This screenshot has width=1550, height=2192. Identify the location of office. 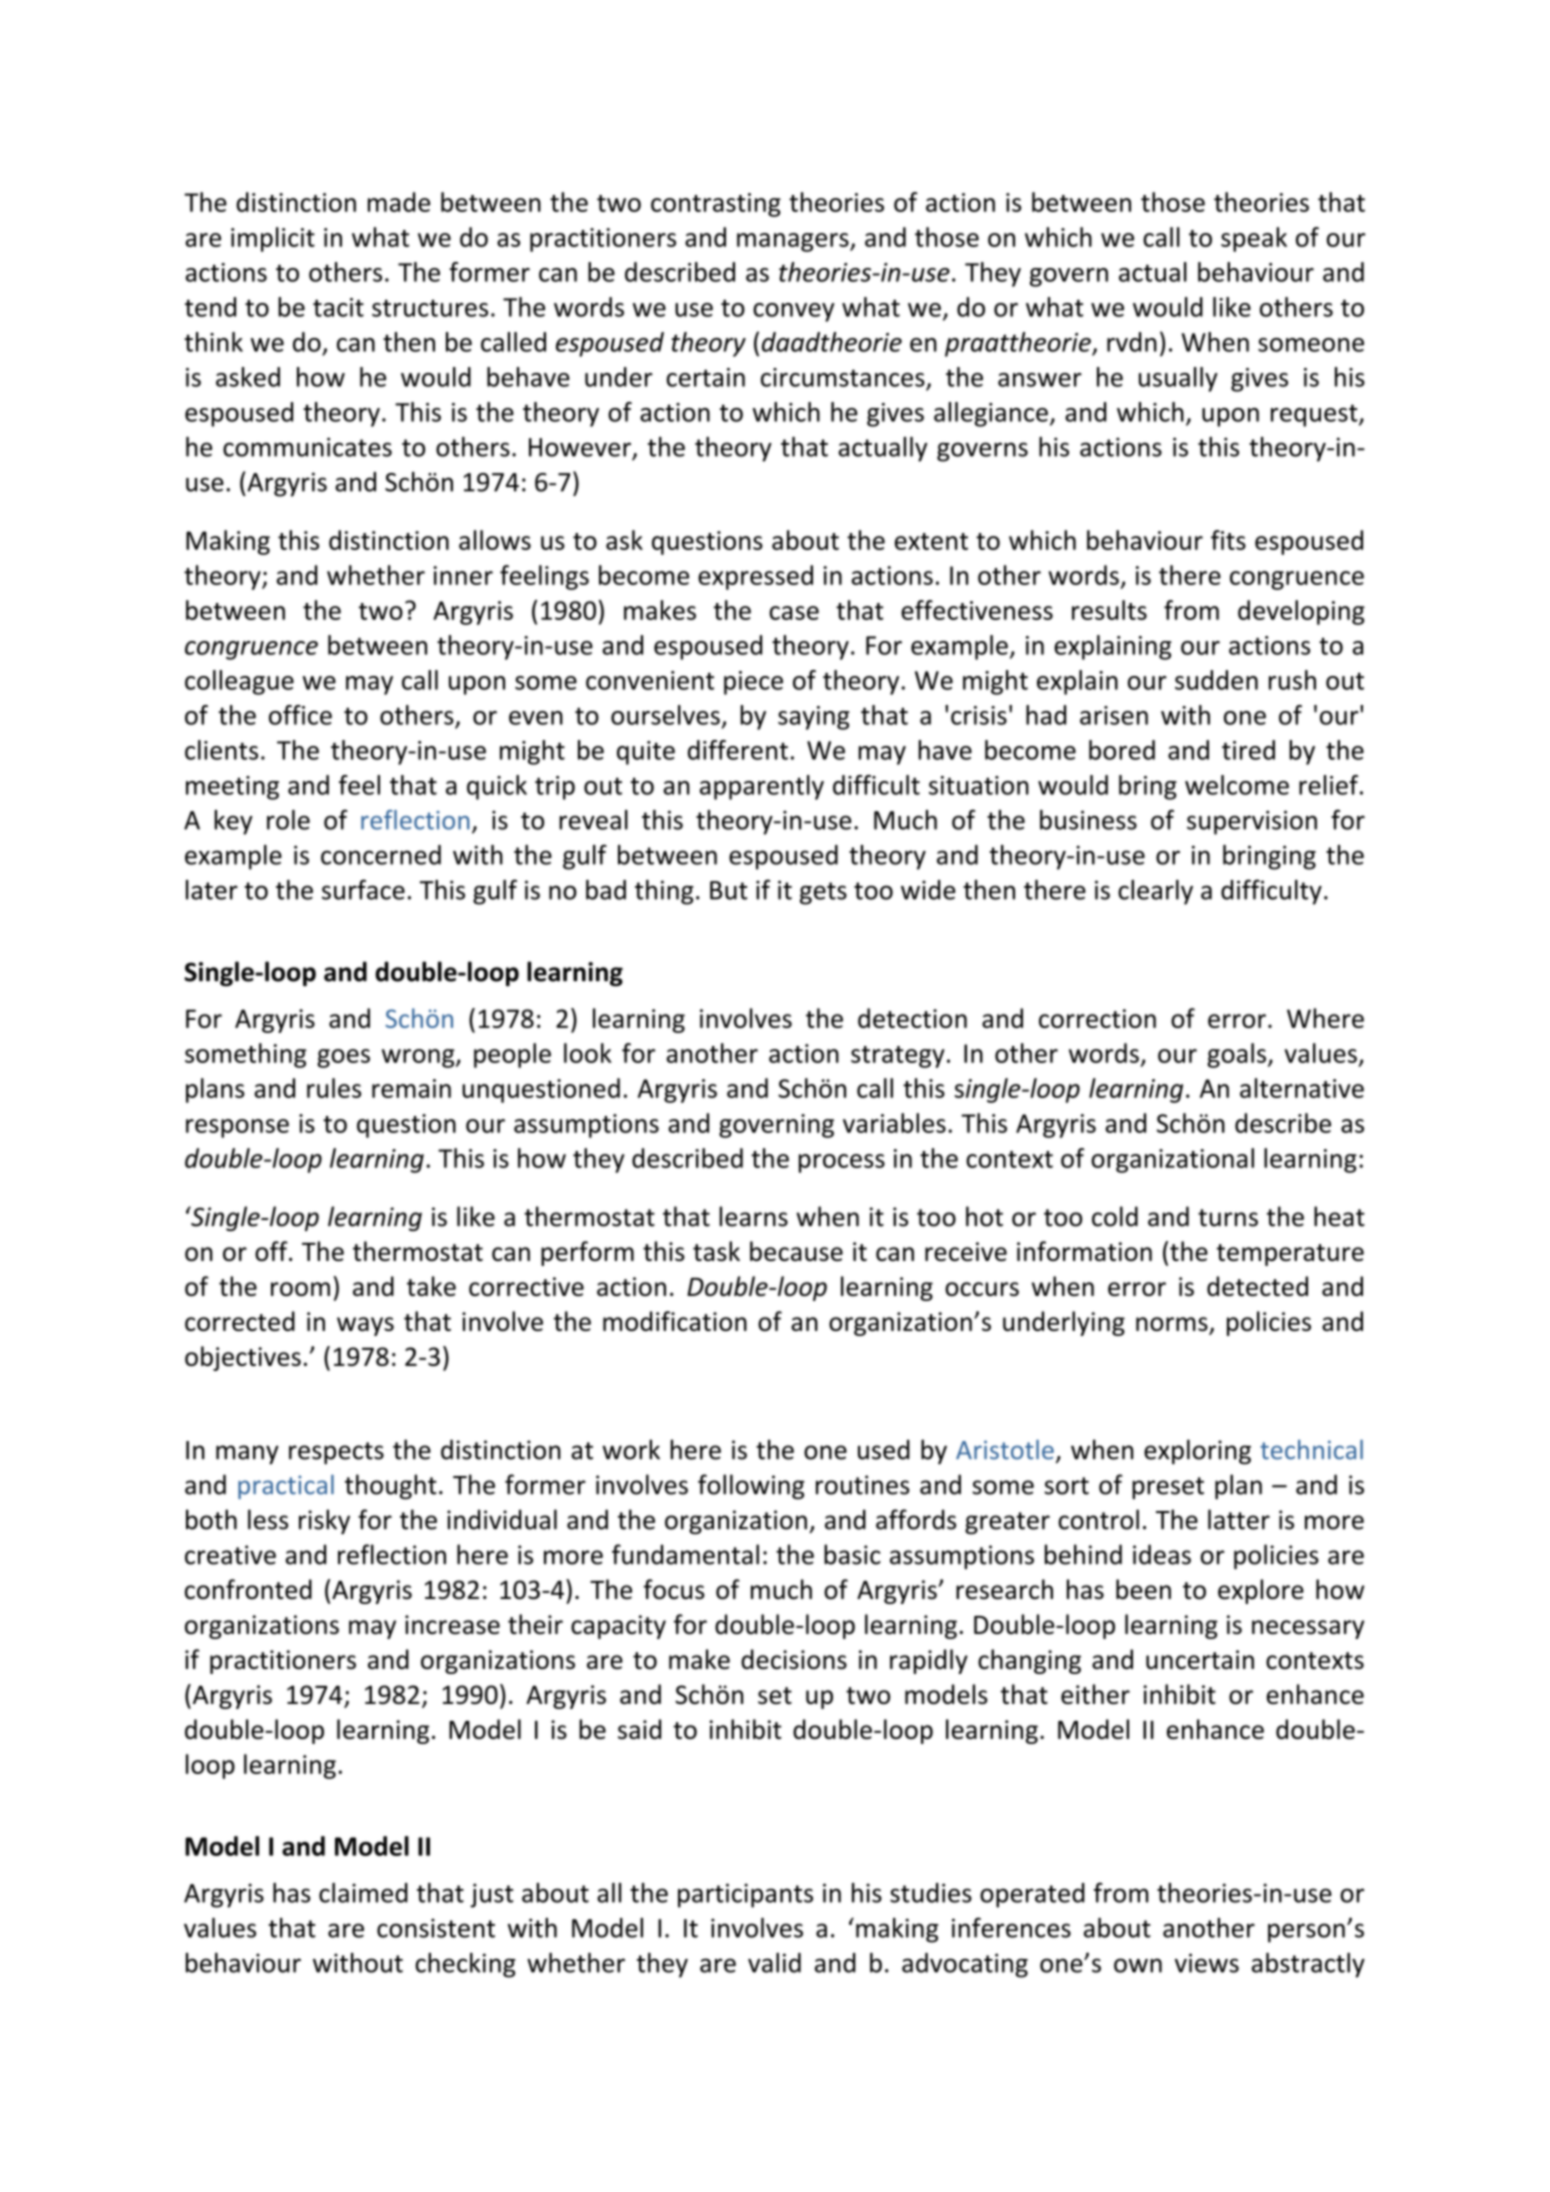
(300, 715).
